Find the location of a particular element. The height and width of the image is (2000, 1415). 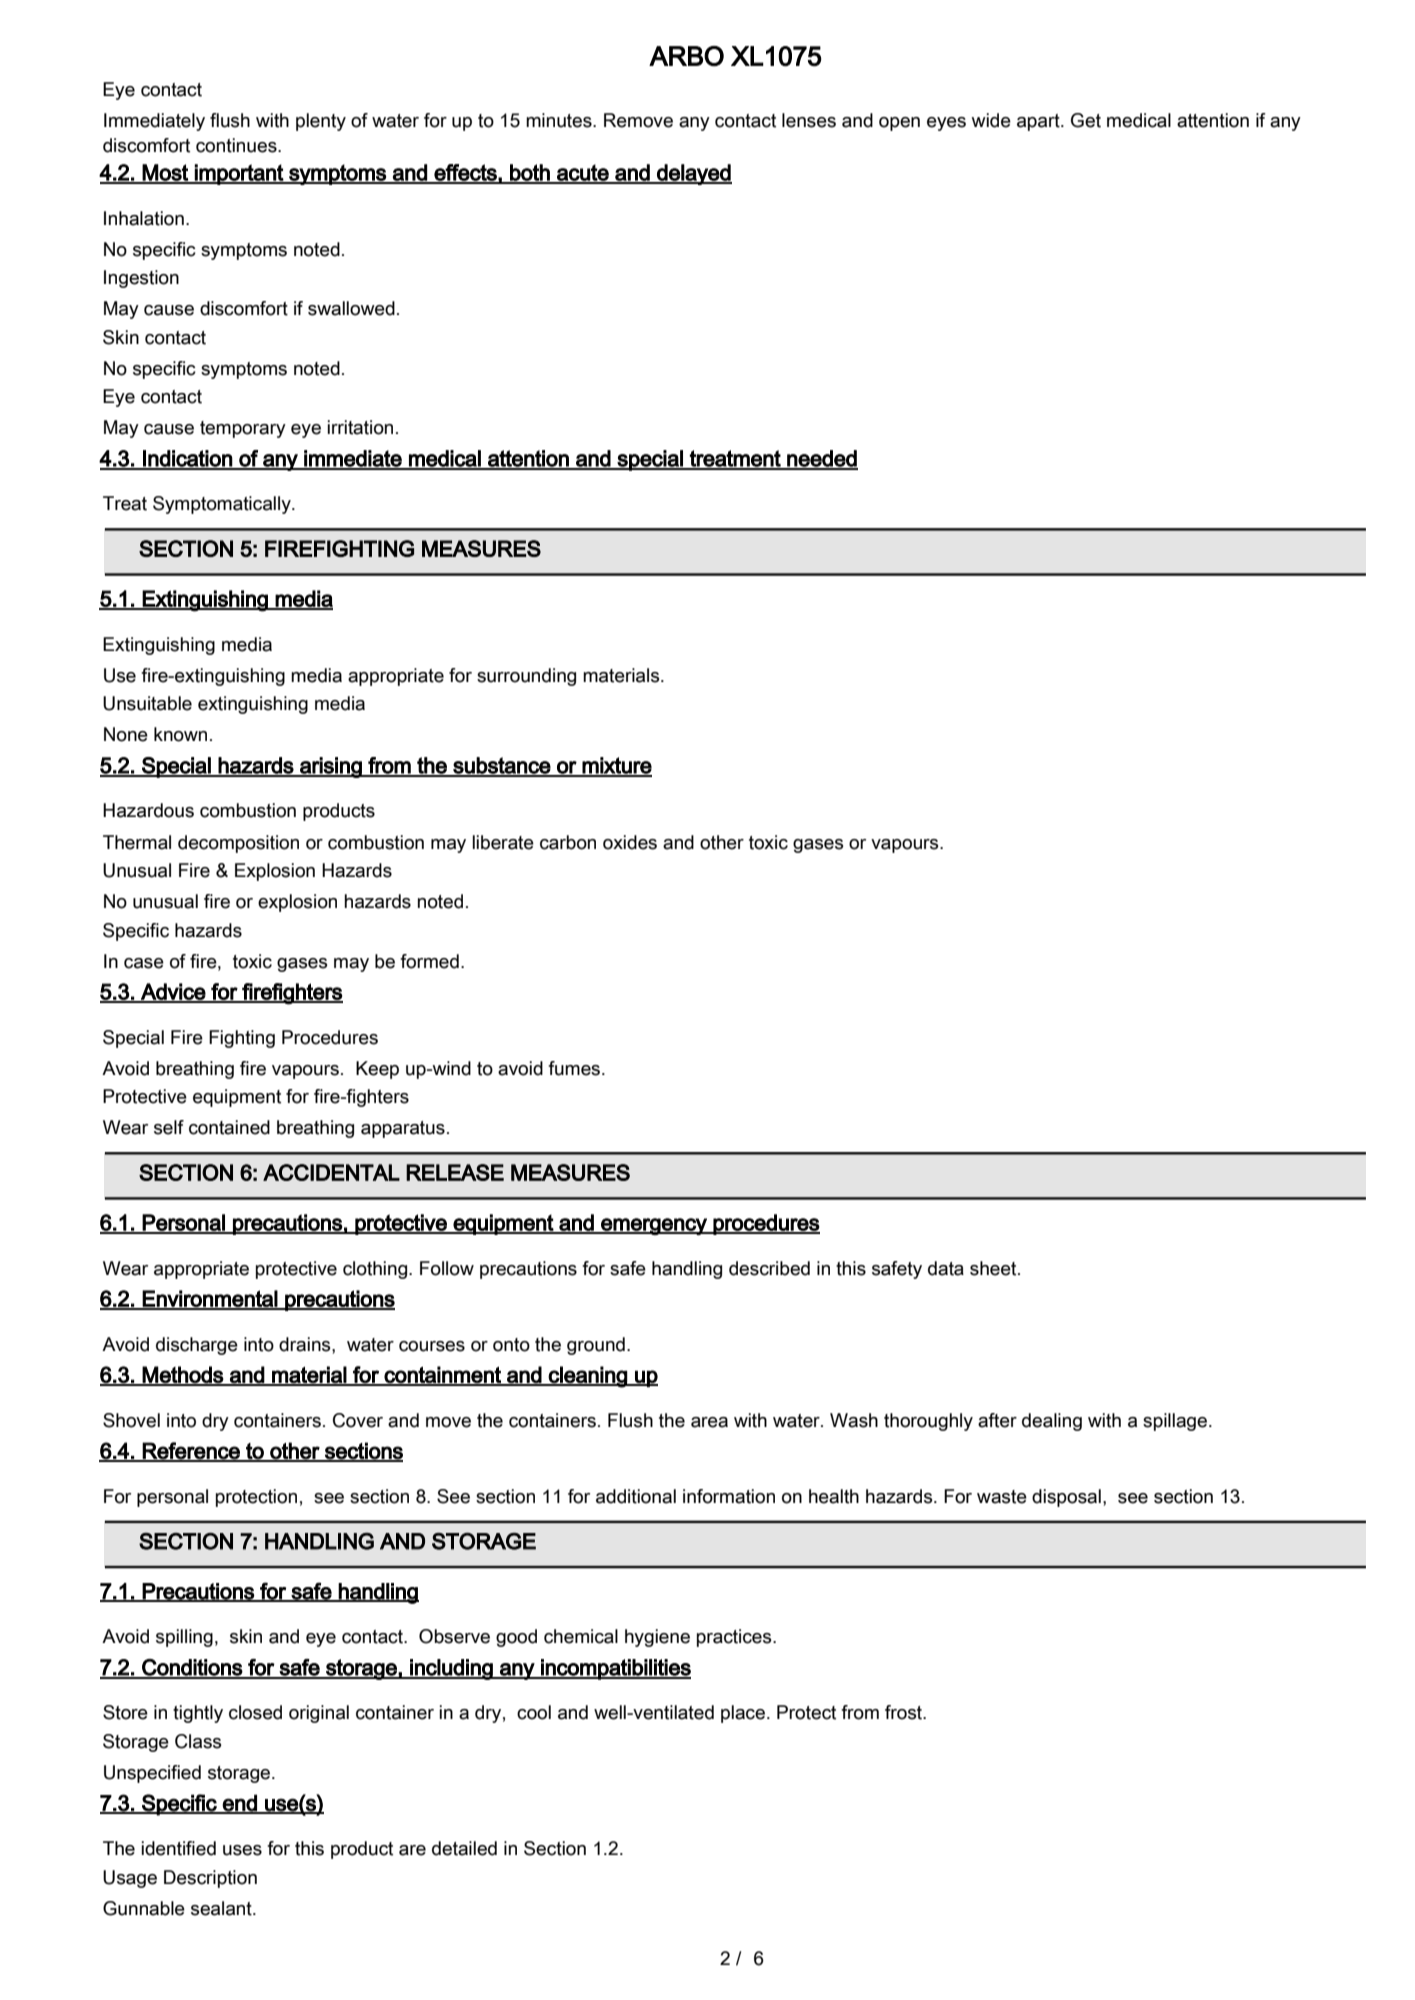

mixture is located at coordinates (616, 766).
